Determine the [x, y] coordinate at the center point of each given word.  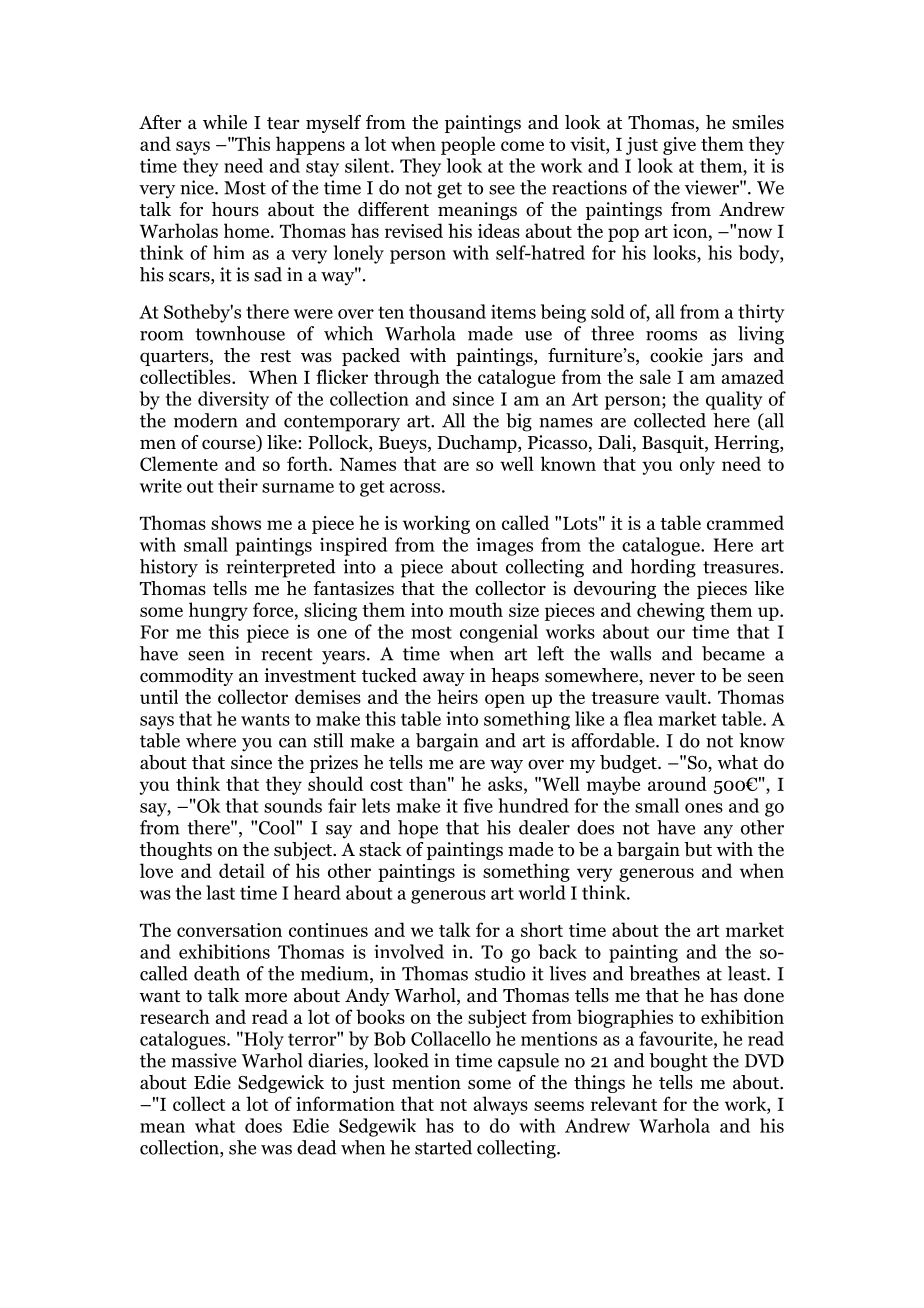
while [225, 122]
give [679, 146]
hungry [218, 611]
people [468, 145]
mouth [476, 609]
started [443, 1147]
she [242, 1147]
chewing [671, 611]
